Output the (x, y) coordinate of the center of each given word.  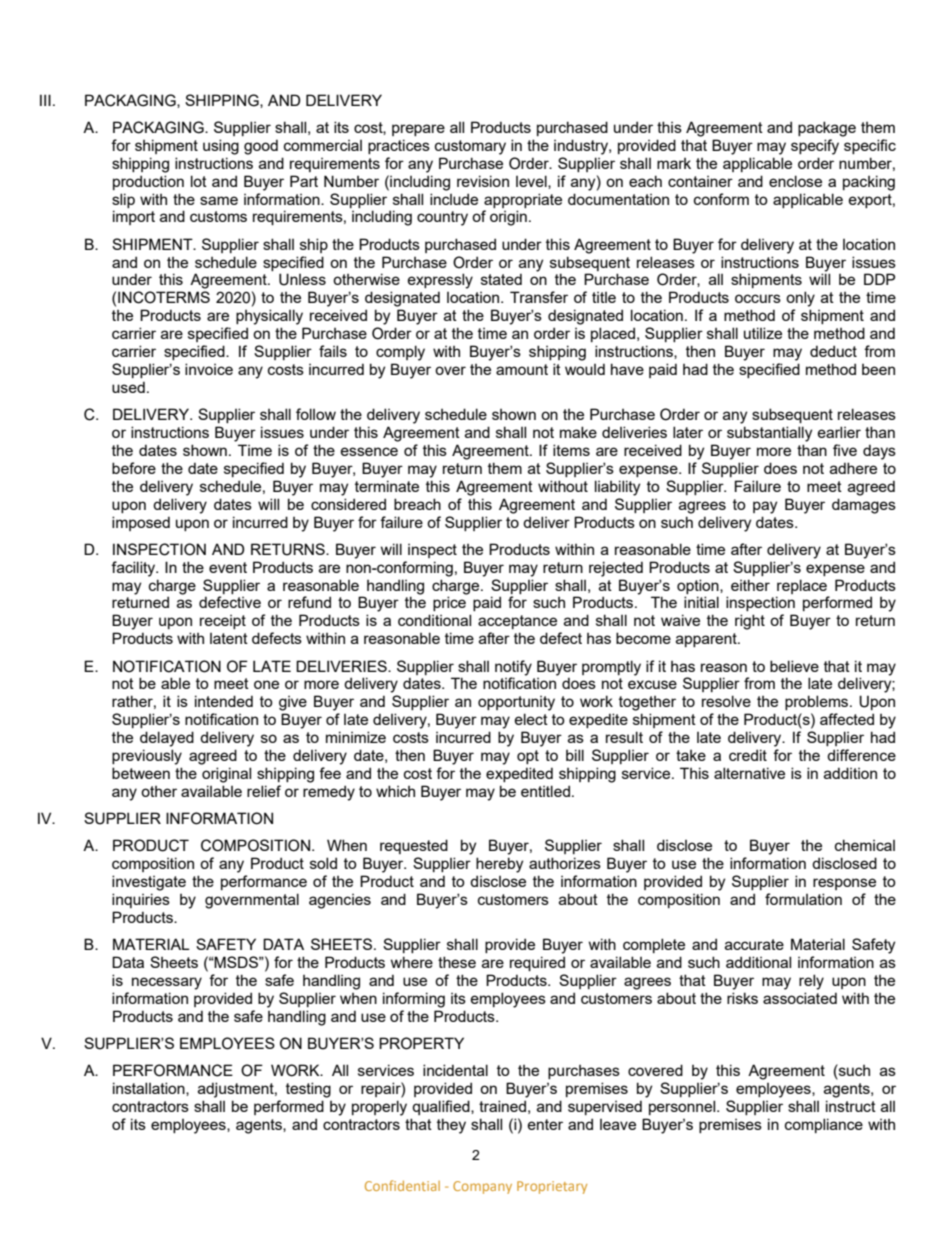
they (451, 1126)
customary (470, 147)
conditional (434, 620)
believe (794, 666)
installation (150, 1089)
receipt (223, 622)
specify (815, 147)
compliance (824, 1125)
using (221, 147)
